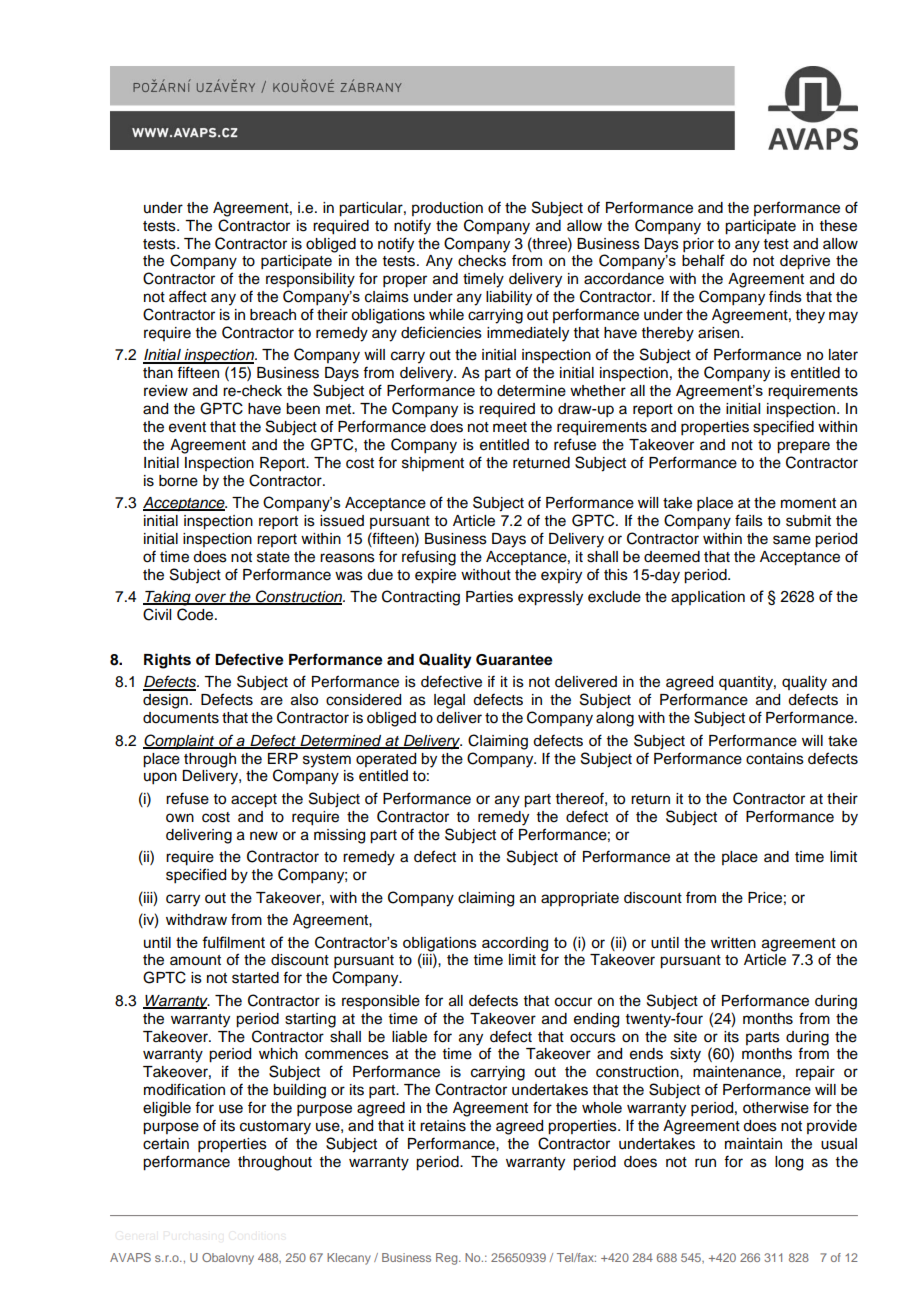 The image size is (924, 1308). Describe the element at coordinates (515, 944) in the screenshot. I see `according` at that location.
